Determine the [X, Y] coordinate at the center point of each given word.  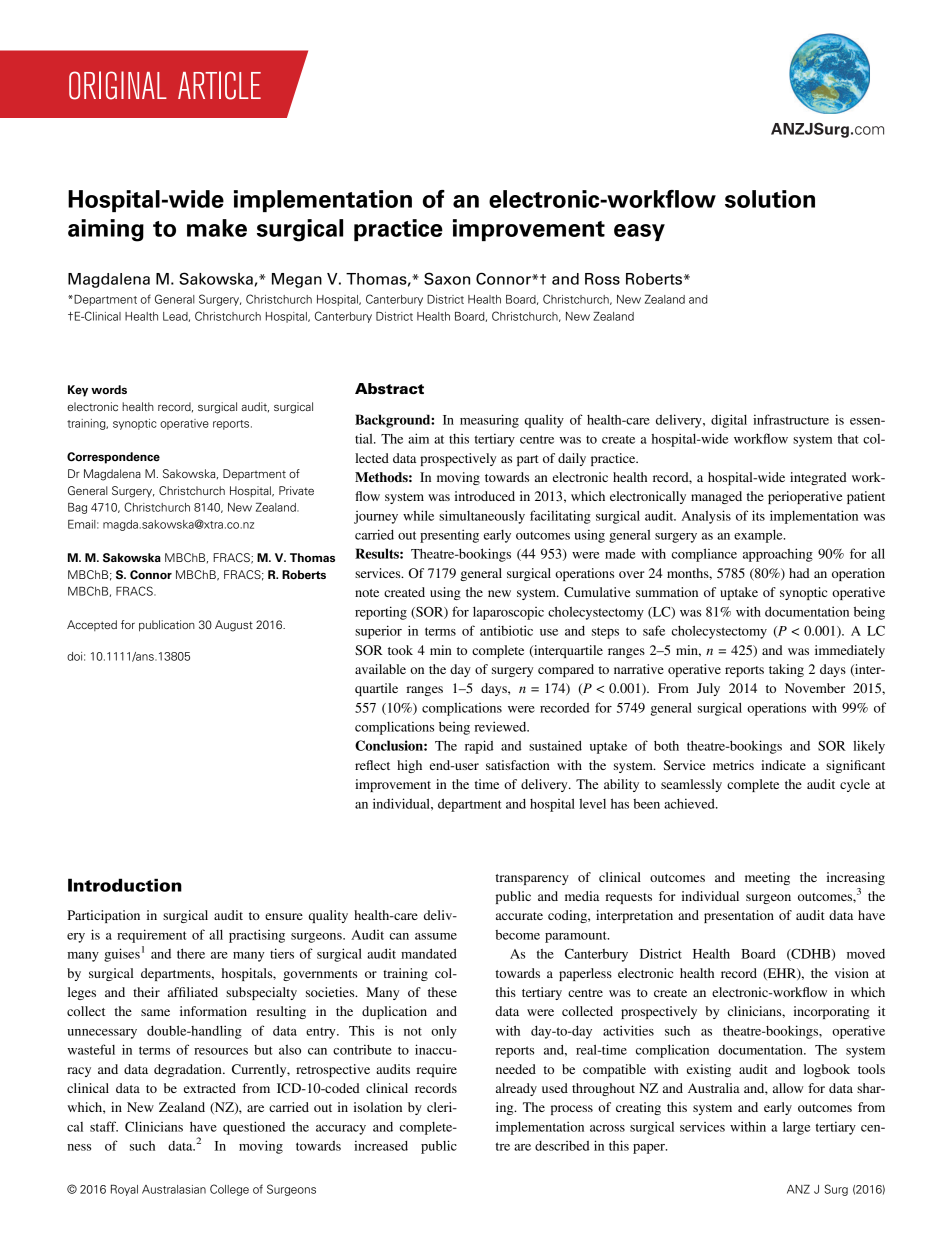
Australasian [174, 1189]
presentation [739, 916]
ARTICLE [219, 85]
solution [770, 199]
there [191, 954]
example [759, 536]
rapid [479, 747]
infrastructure [791, 419]
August [234, 626]
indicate [783, 765]
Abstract [389, 389]
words [109, 390]
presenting [449, 536]
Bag [77, 508]
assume [436, 936]
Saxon [447, 278]
